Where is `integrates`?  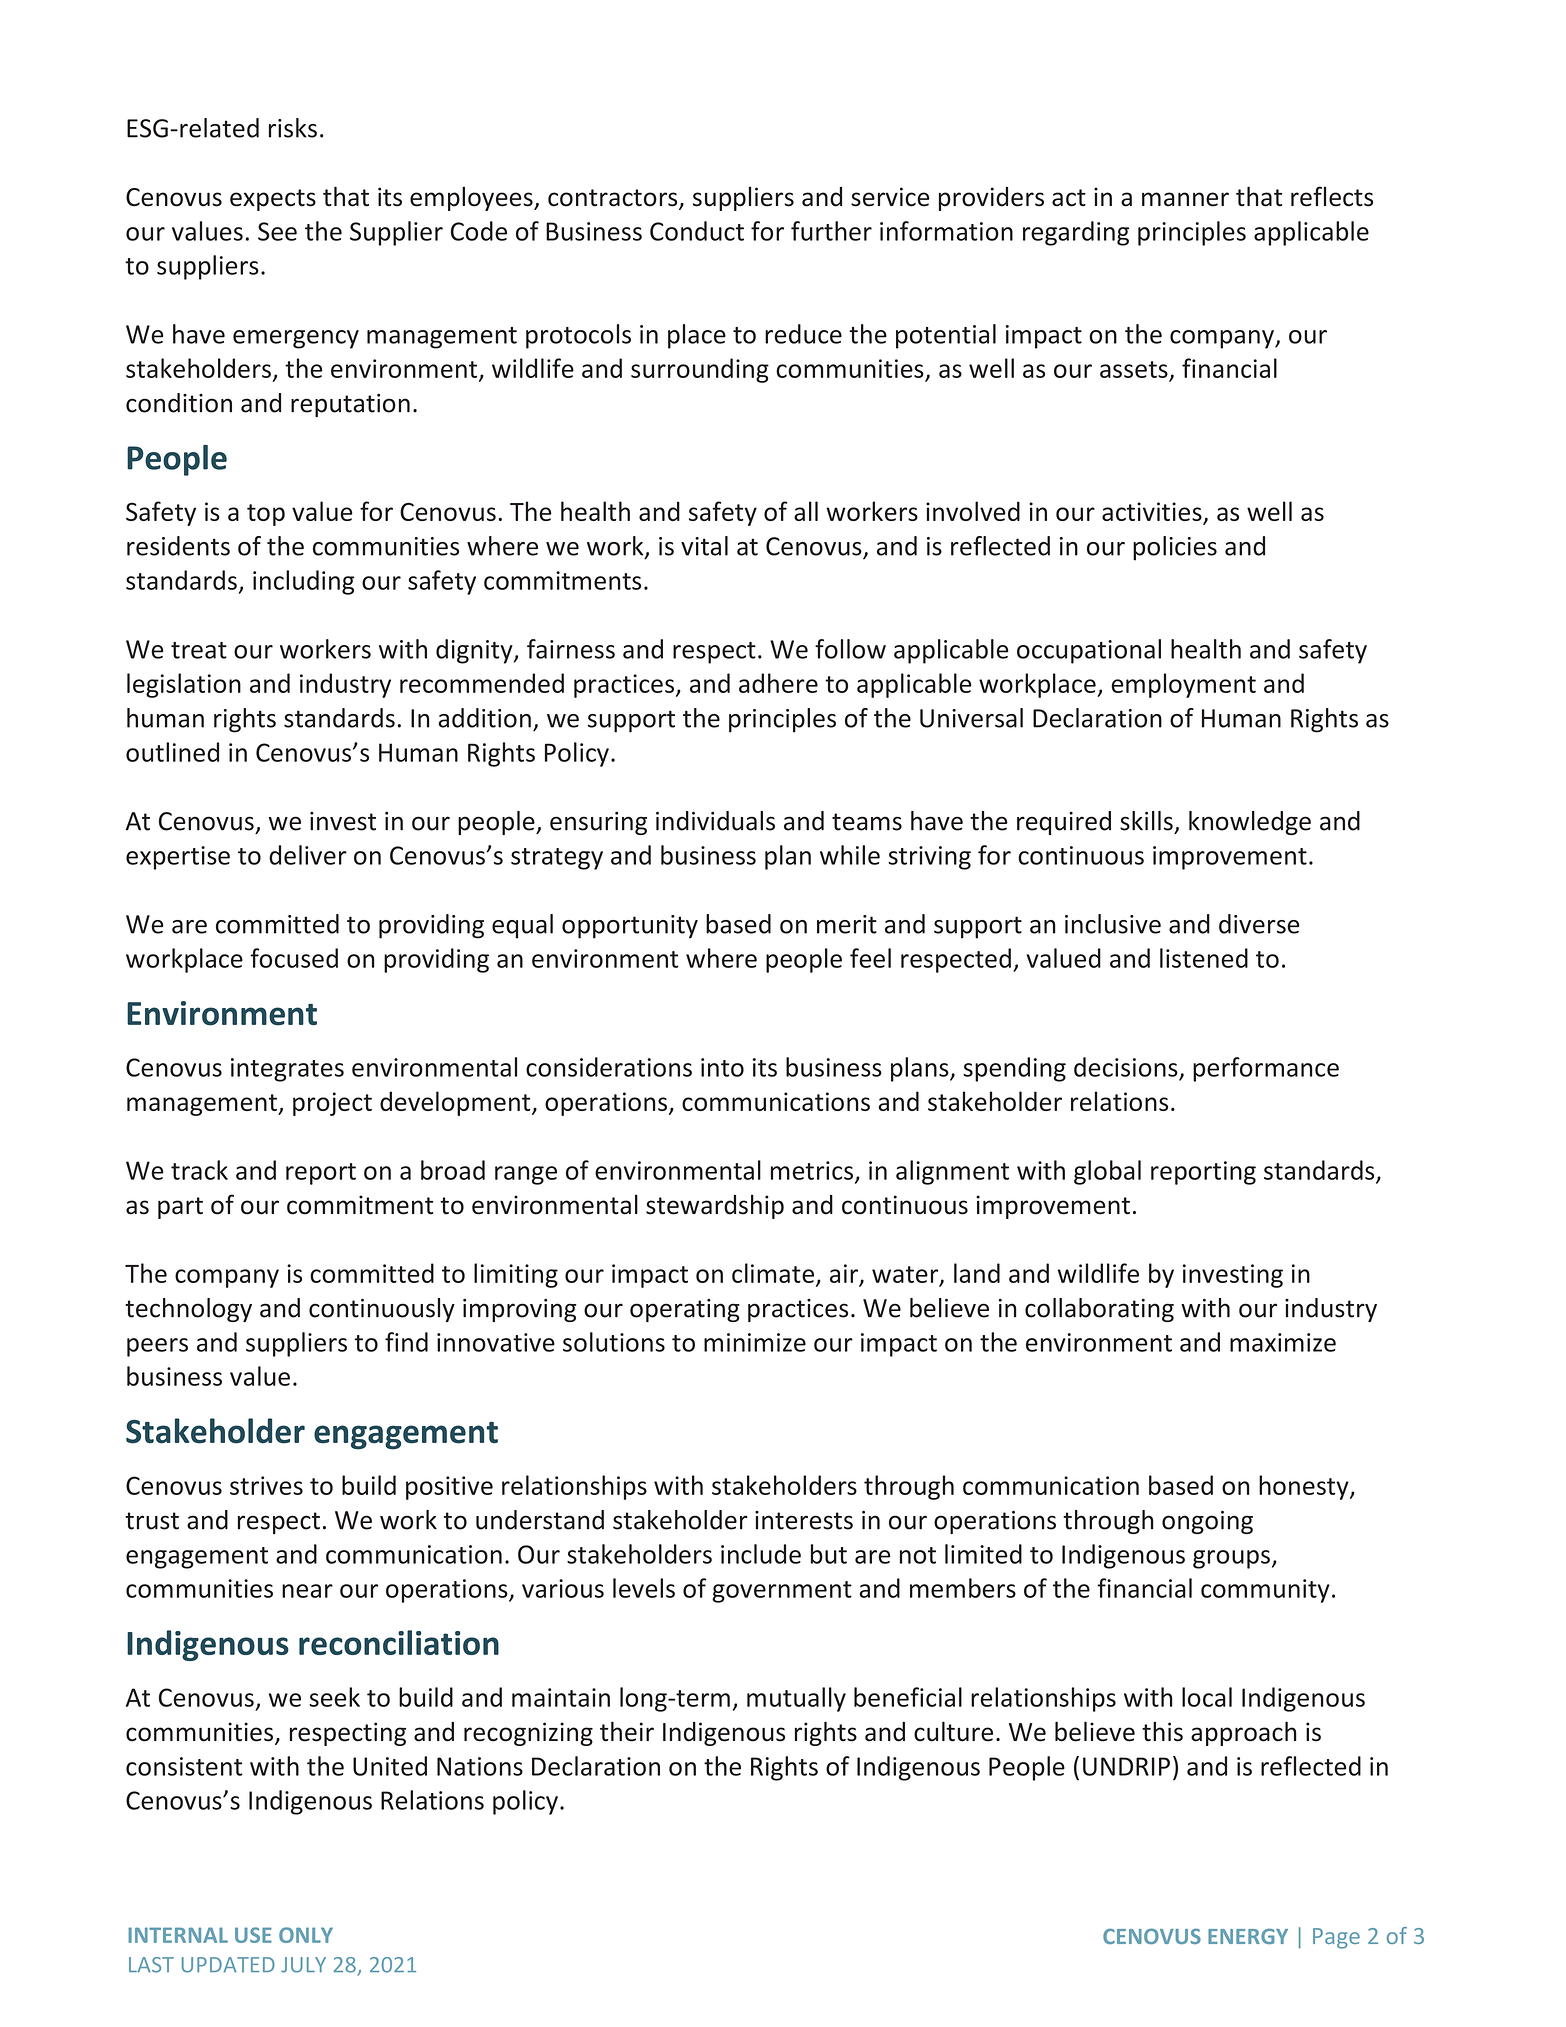 integrates is located at coordinates (287, 1070).
